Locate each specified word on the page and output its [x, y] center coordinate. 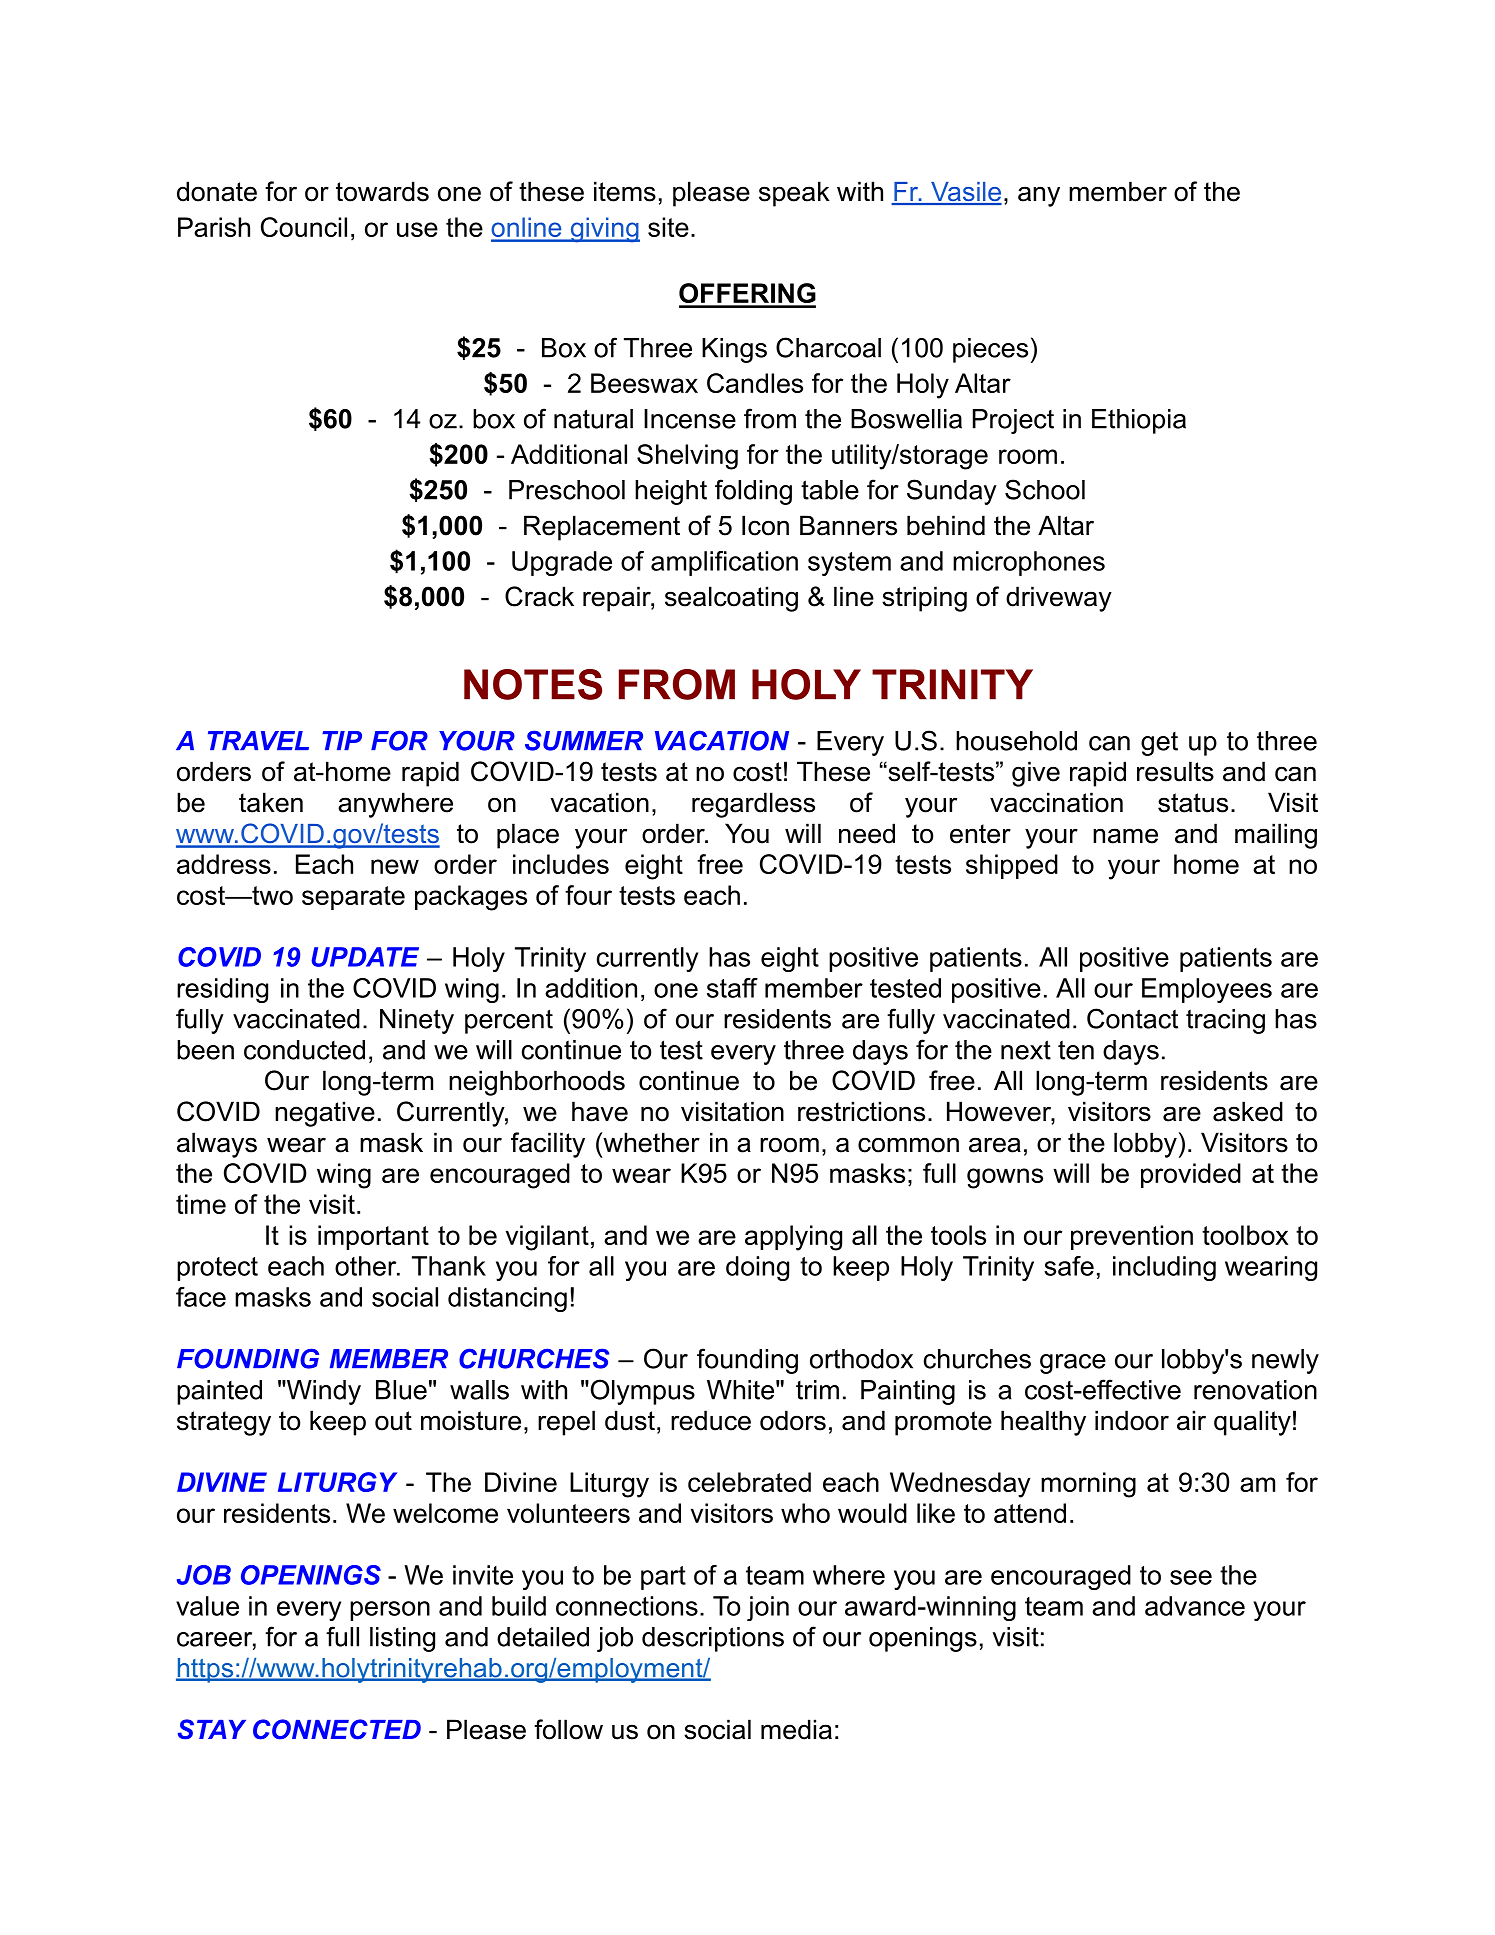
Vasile [965, 193]
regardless [753, 805]
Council [304, 227]
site [668, 227]
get [1159, 744]
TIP [342, 740]
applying [793, 1238]
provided [1191, 1175]
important [373, 1237]
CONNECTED [337, 1729]
